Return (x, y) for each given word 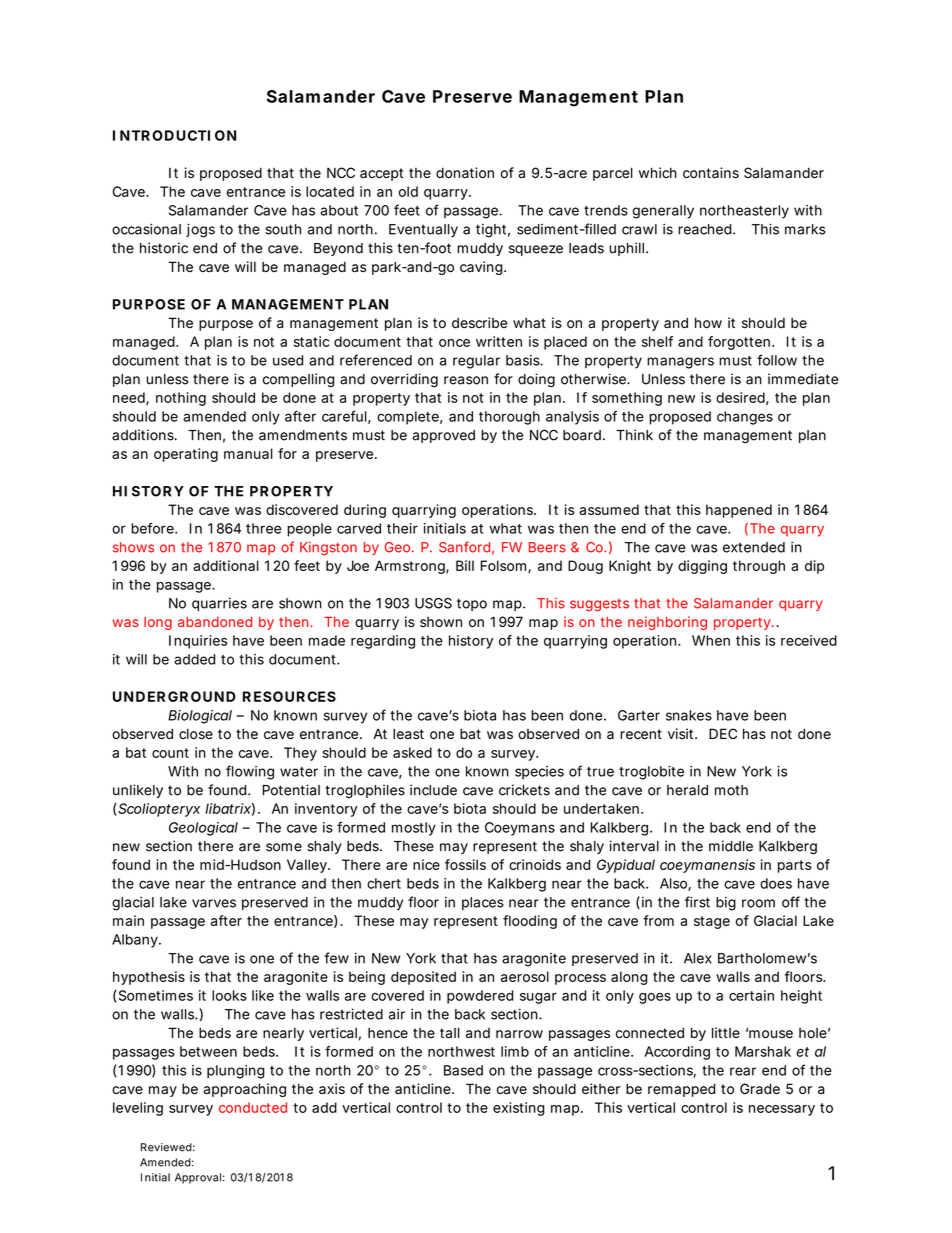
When (711, 640)
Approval (198, 1178)
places (483, 903)
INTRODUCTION (174, 135)
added (194, 659)
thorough (509, 418)
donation (465, 173)
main (128, 920)
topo (472, 604)
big (726, 904)
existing (518, 1109)
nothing (181, 399)
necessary (782, 1110)
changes (745, 418)
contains (711, 173)
